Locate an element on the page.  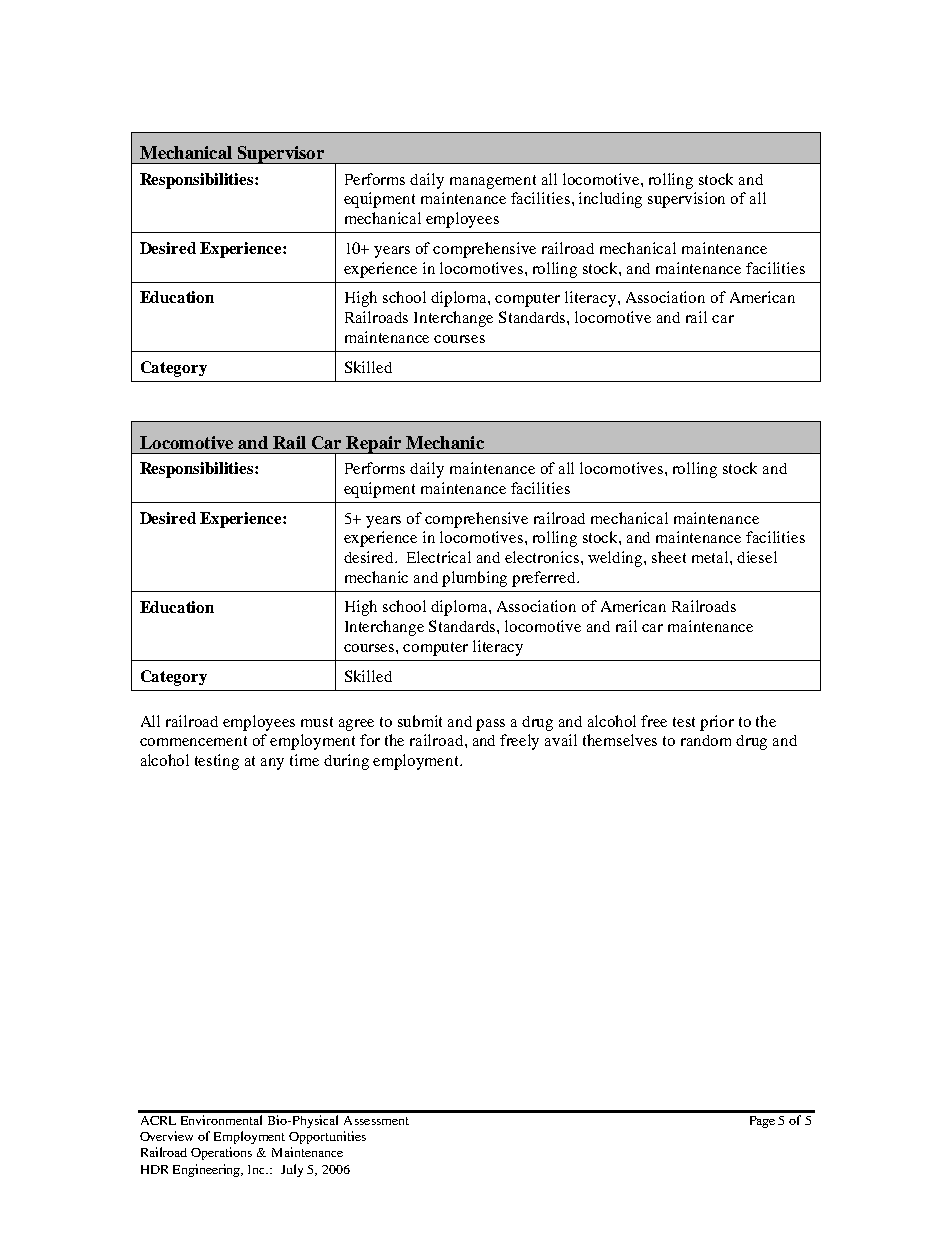
Opportunities is located at coordinates (327, 1137).
